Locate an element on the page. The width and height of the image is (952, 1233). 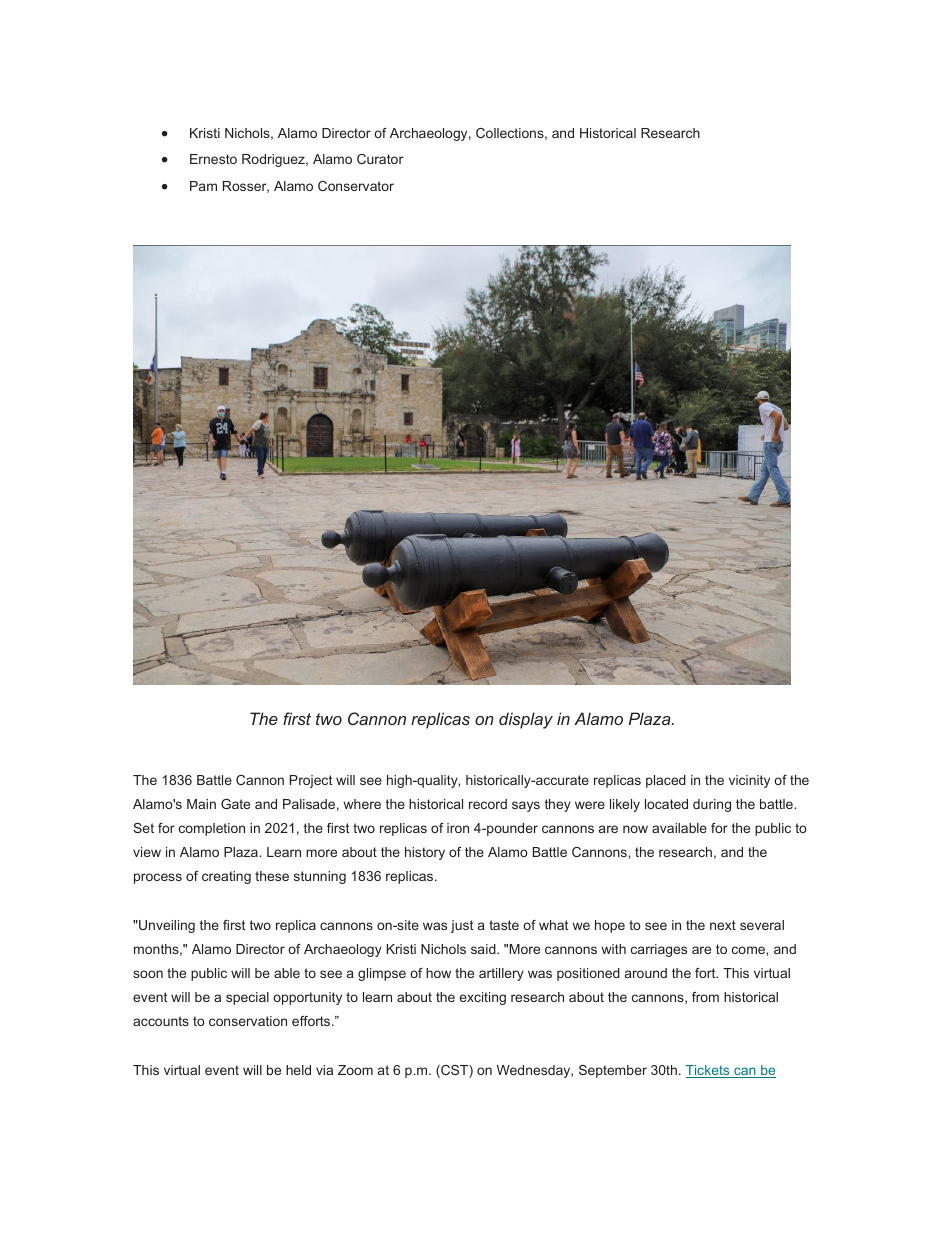
Curator is located at coordinates (380, 159).
